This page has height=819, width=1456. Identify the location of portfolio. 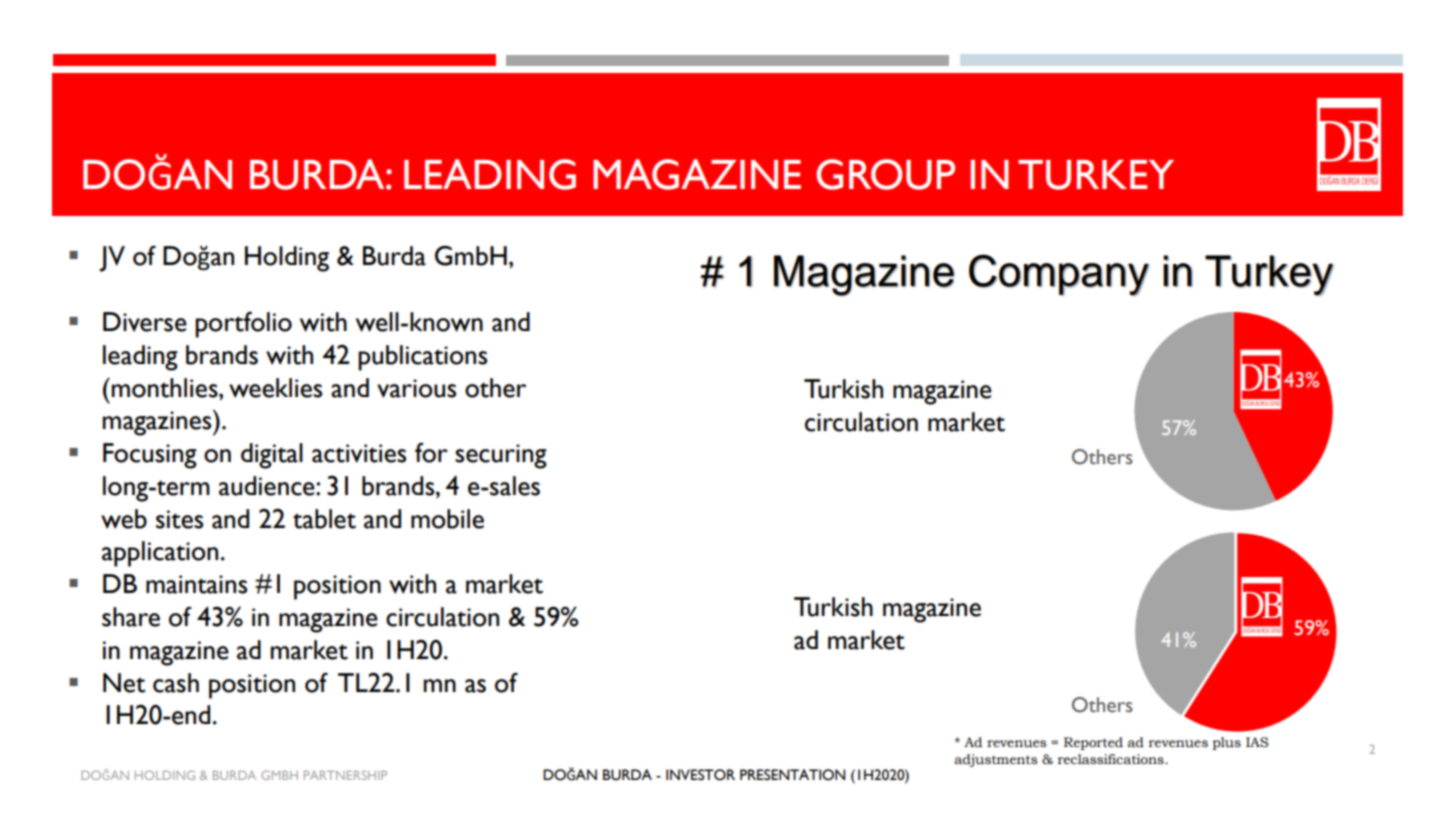
(243, 324).
